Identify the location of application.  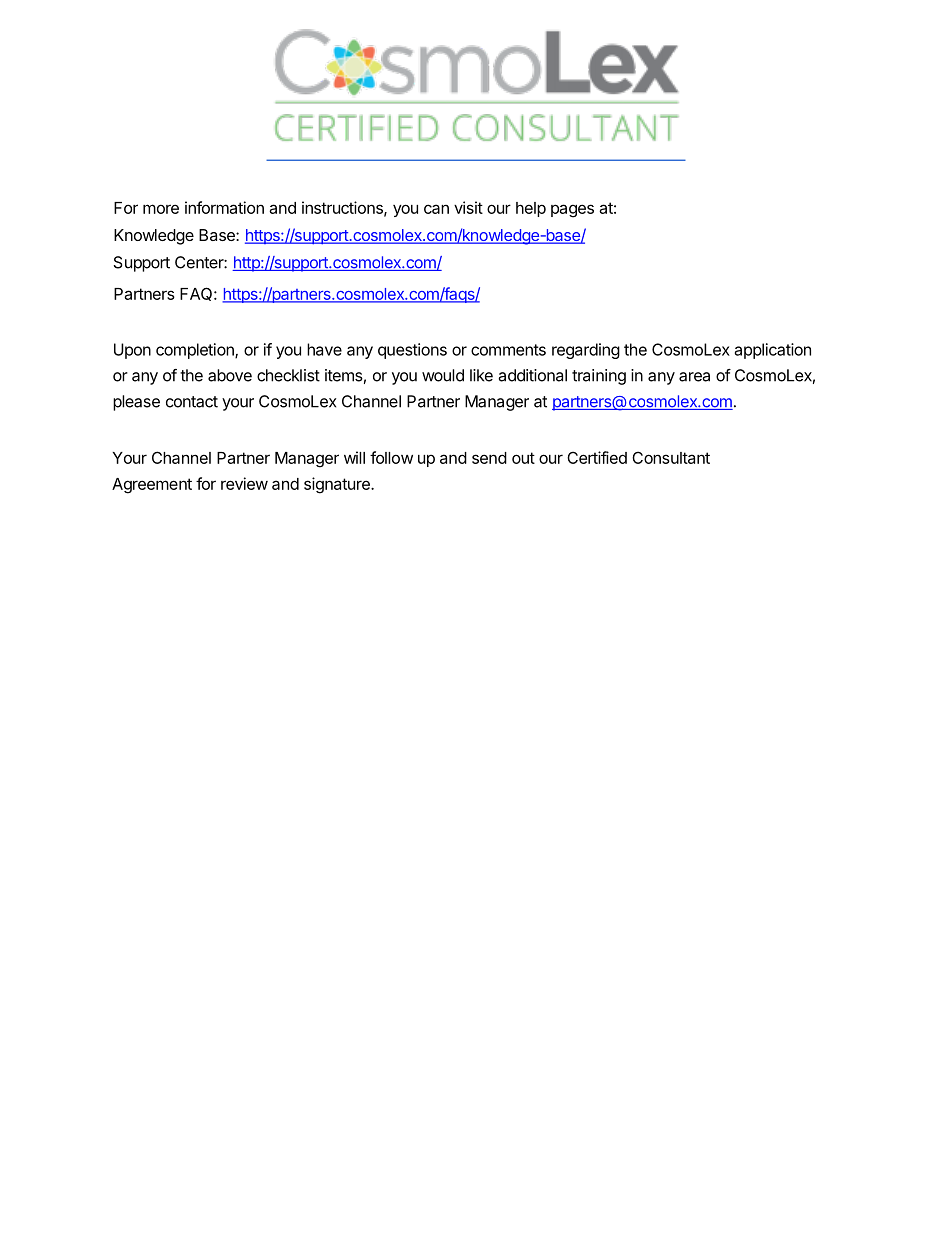
(773, 351).
